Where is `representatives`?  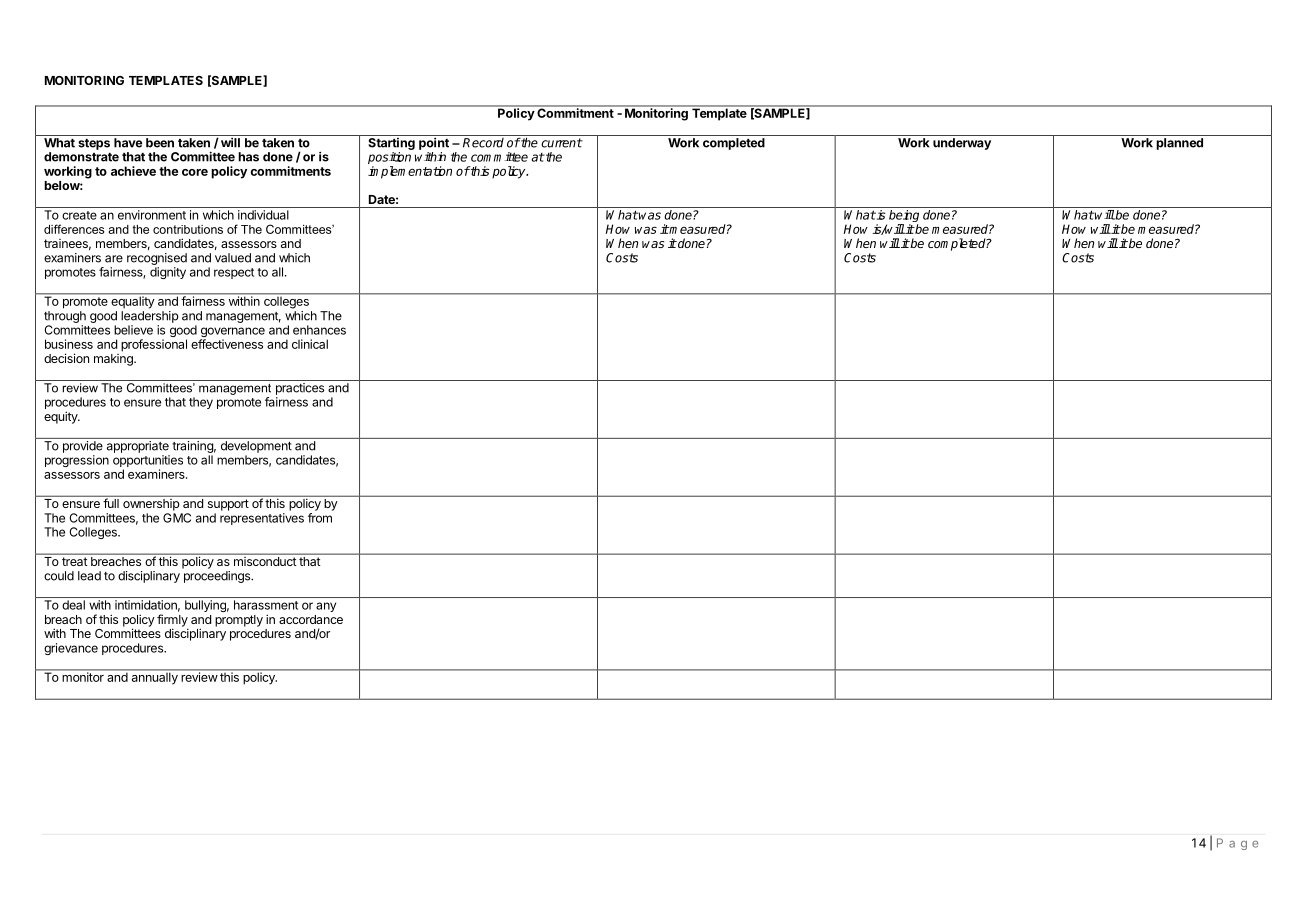
representatives is located at coordinates (262, 519).
